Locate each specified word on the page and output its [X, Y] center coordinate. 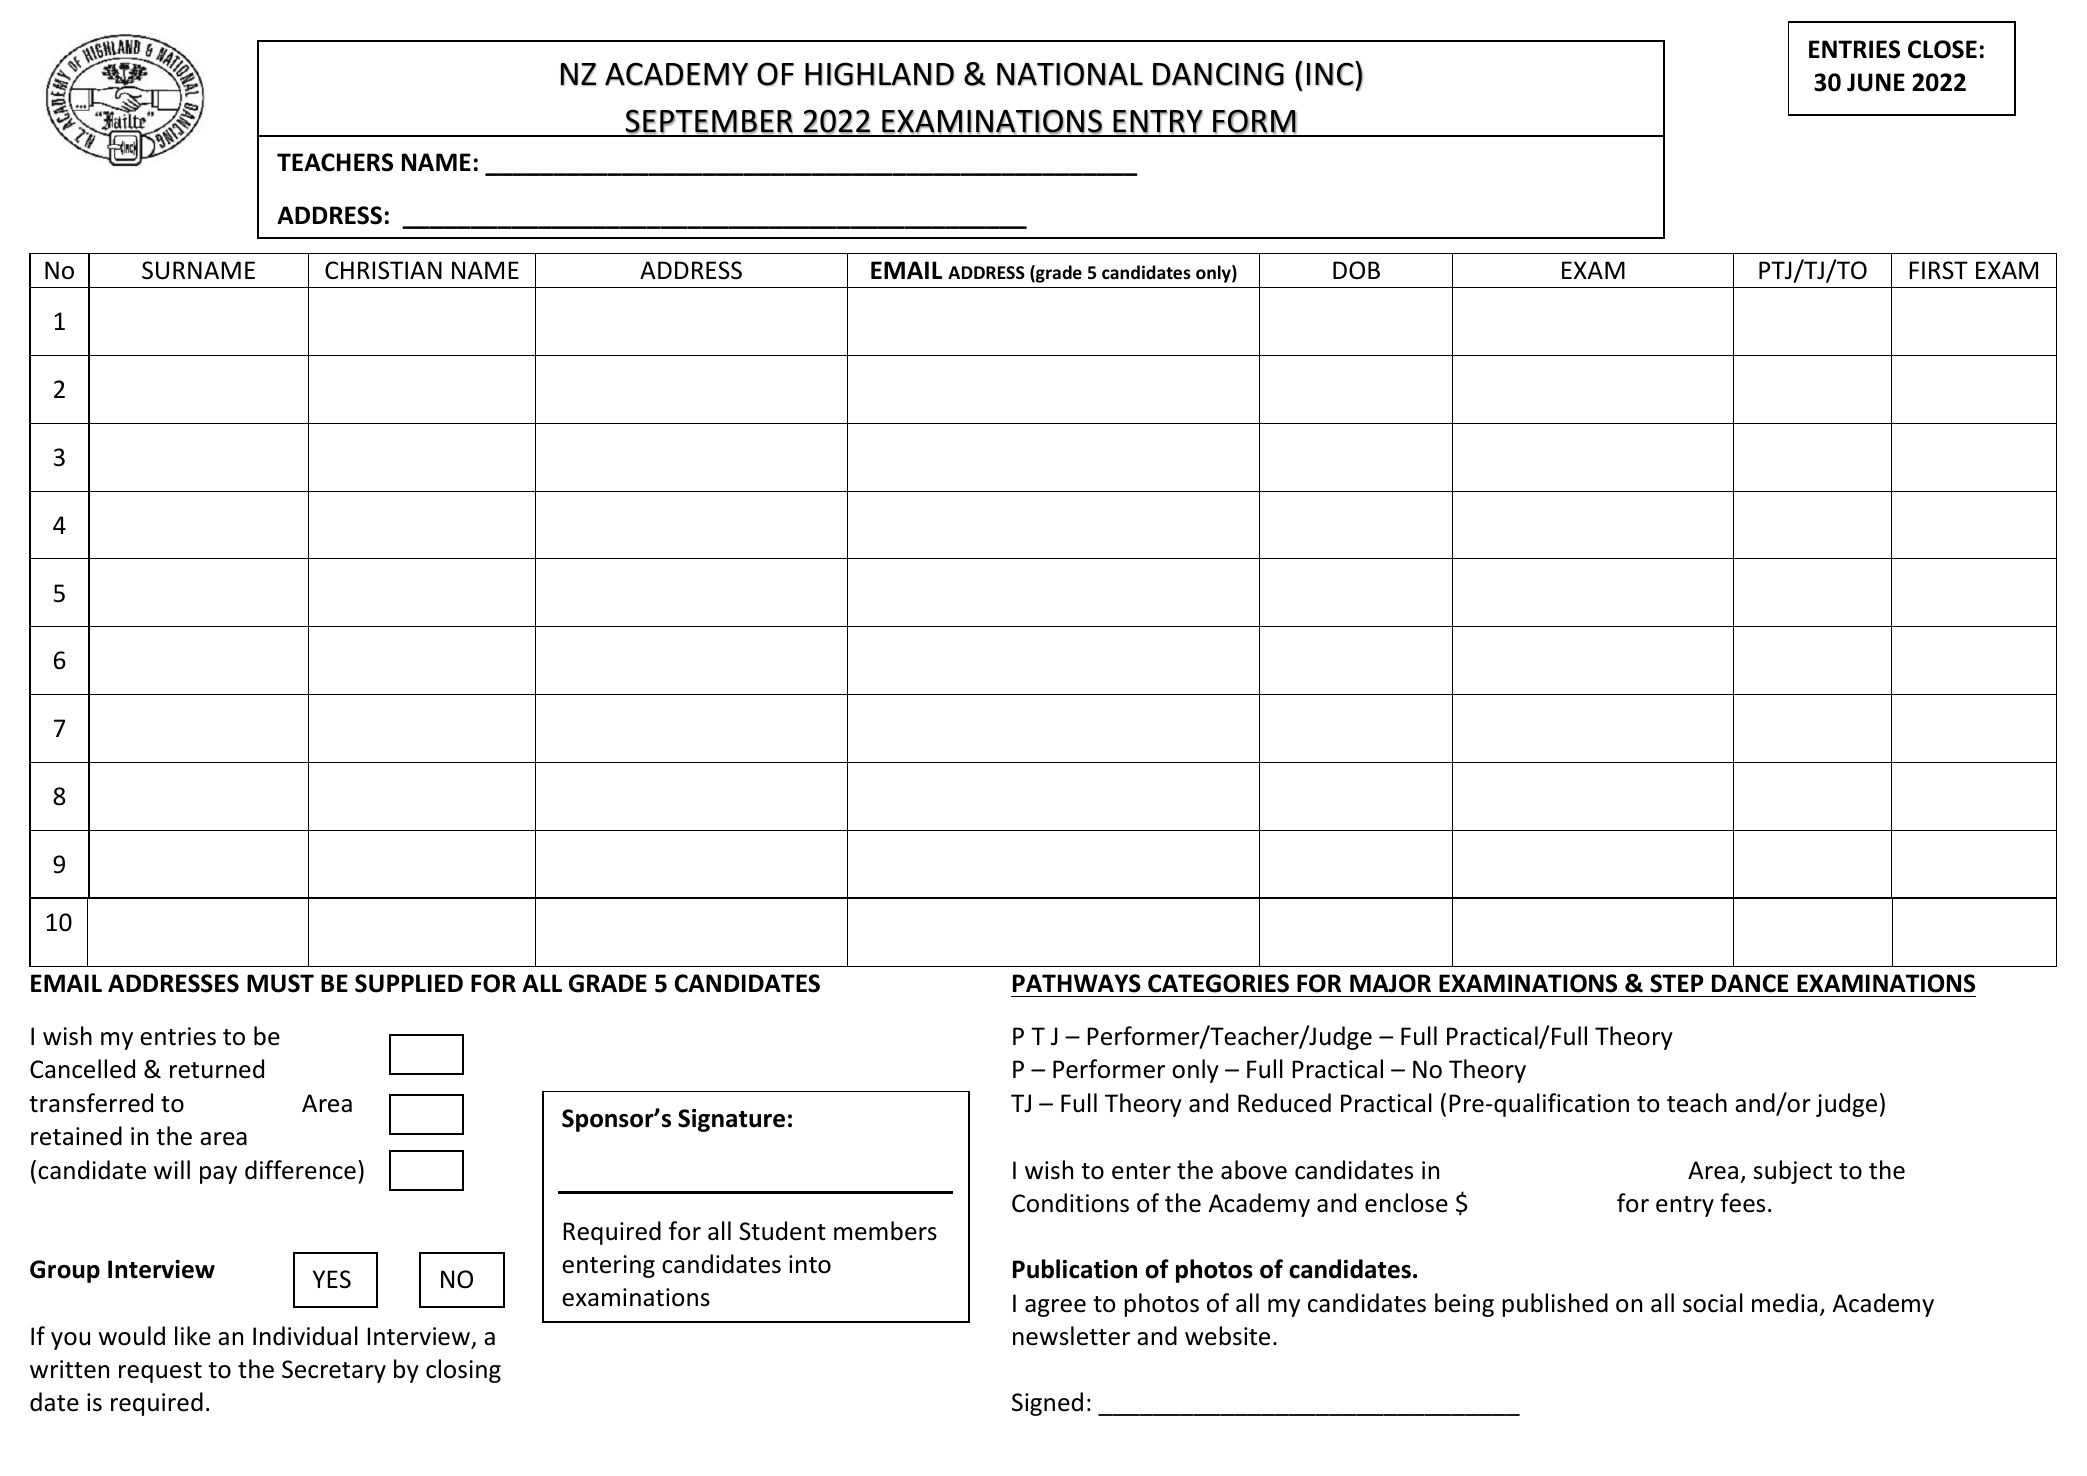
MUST [280, 983]
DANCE [1750, 983]
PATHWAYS [1077, 983]
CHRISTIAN [383, 270]
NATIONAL [1070, 74]
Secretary [334, 1371]
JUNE [1876, 82]
